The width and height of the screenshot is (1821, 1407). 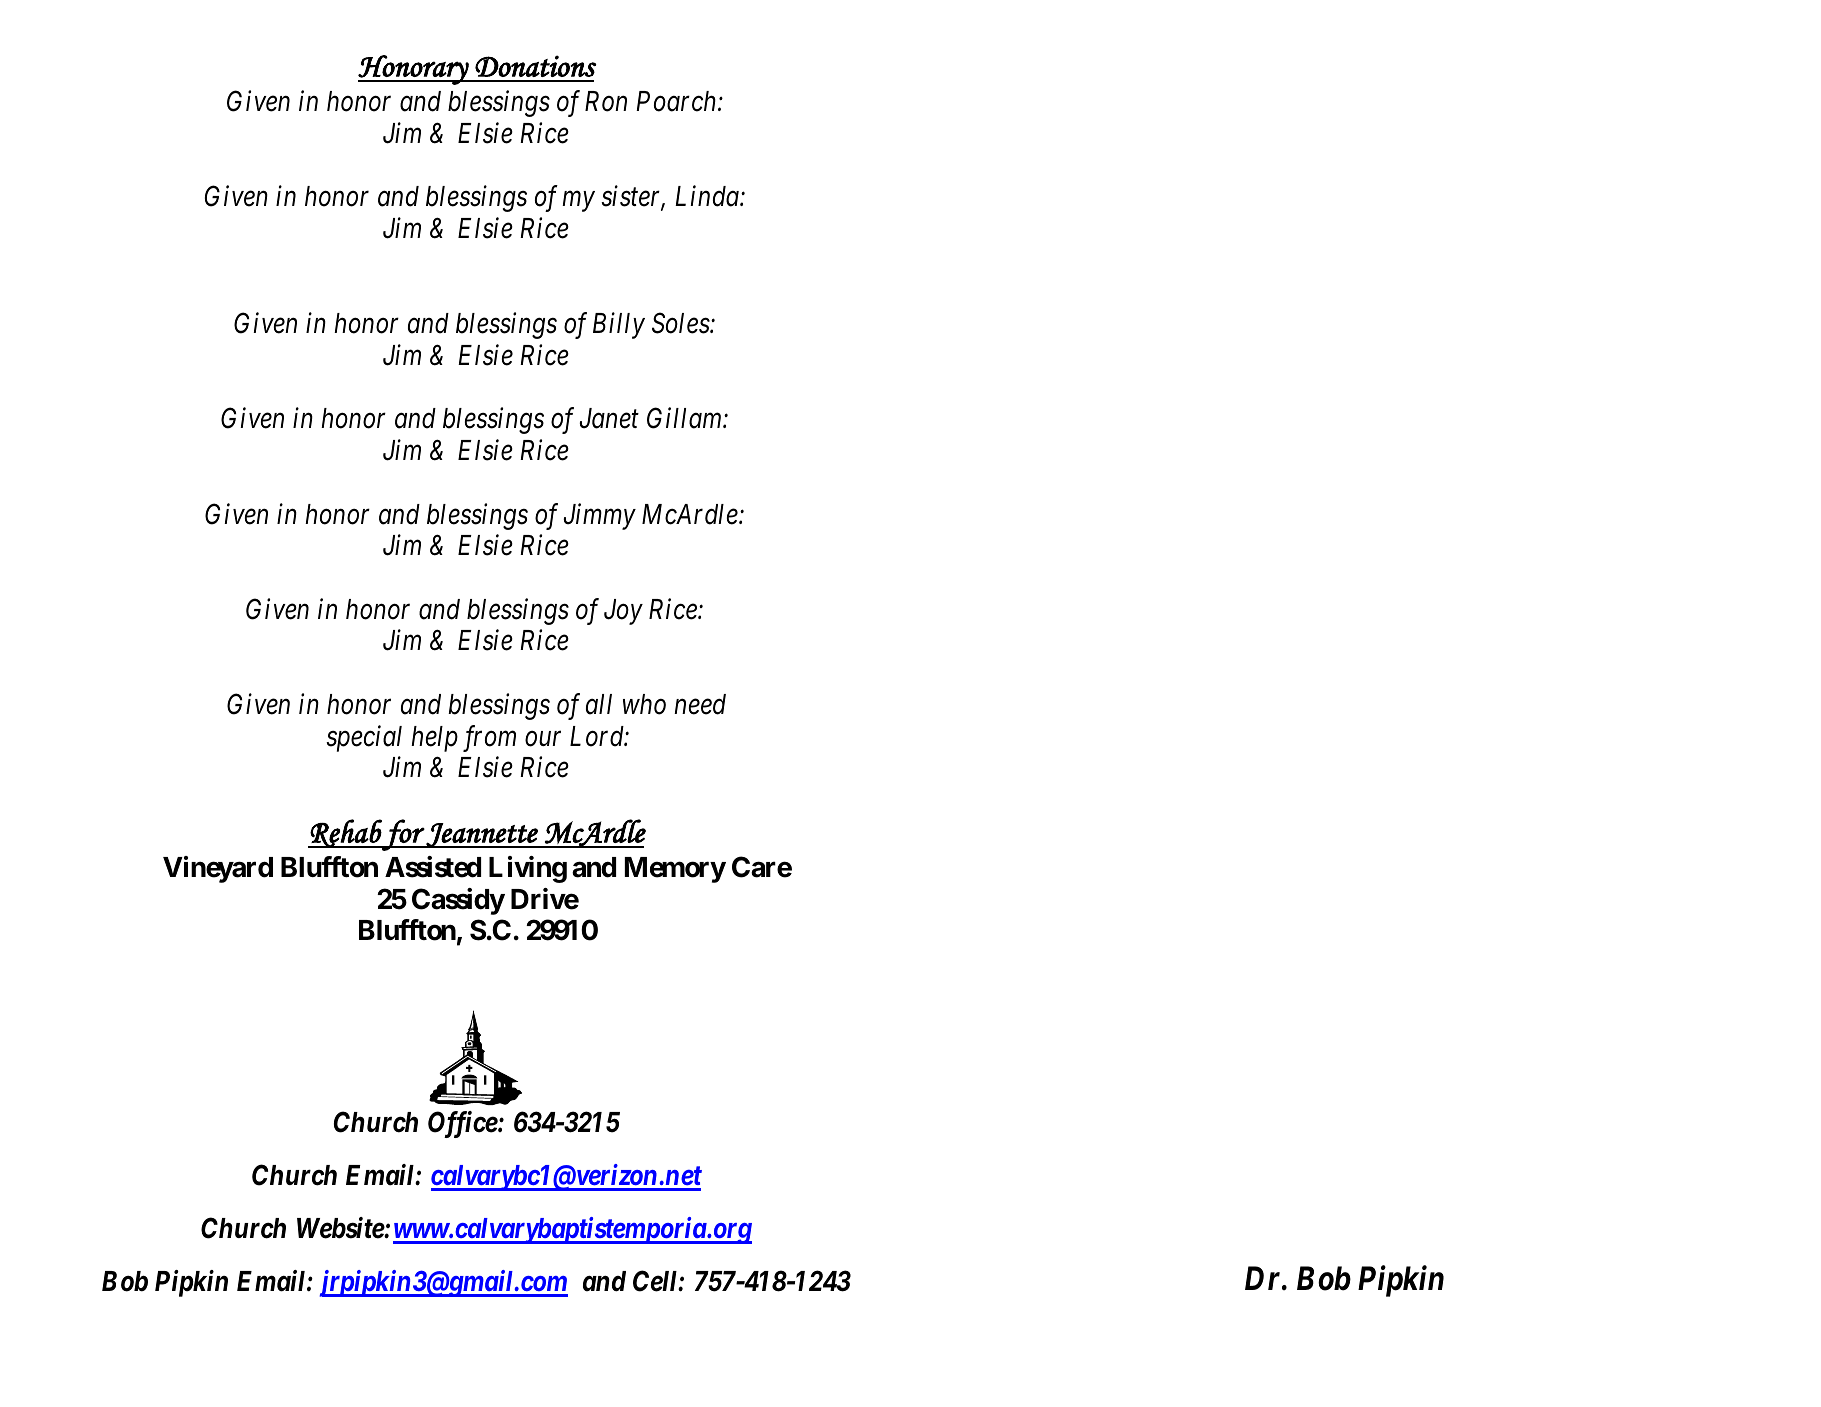 I want to click on Memory, so click(x=675, y=870).
